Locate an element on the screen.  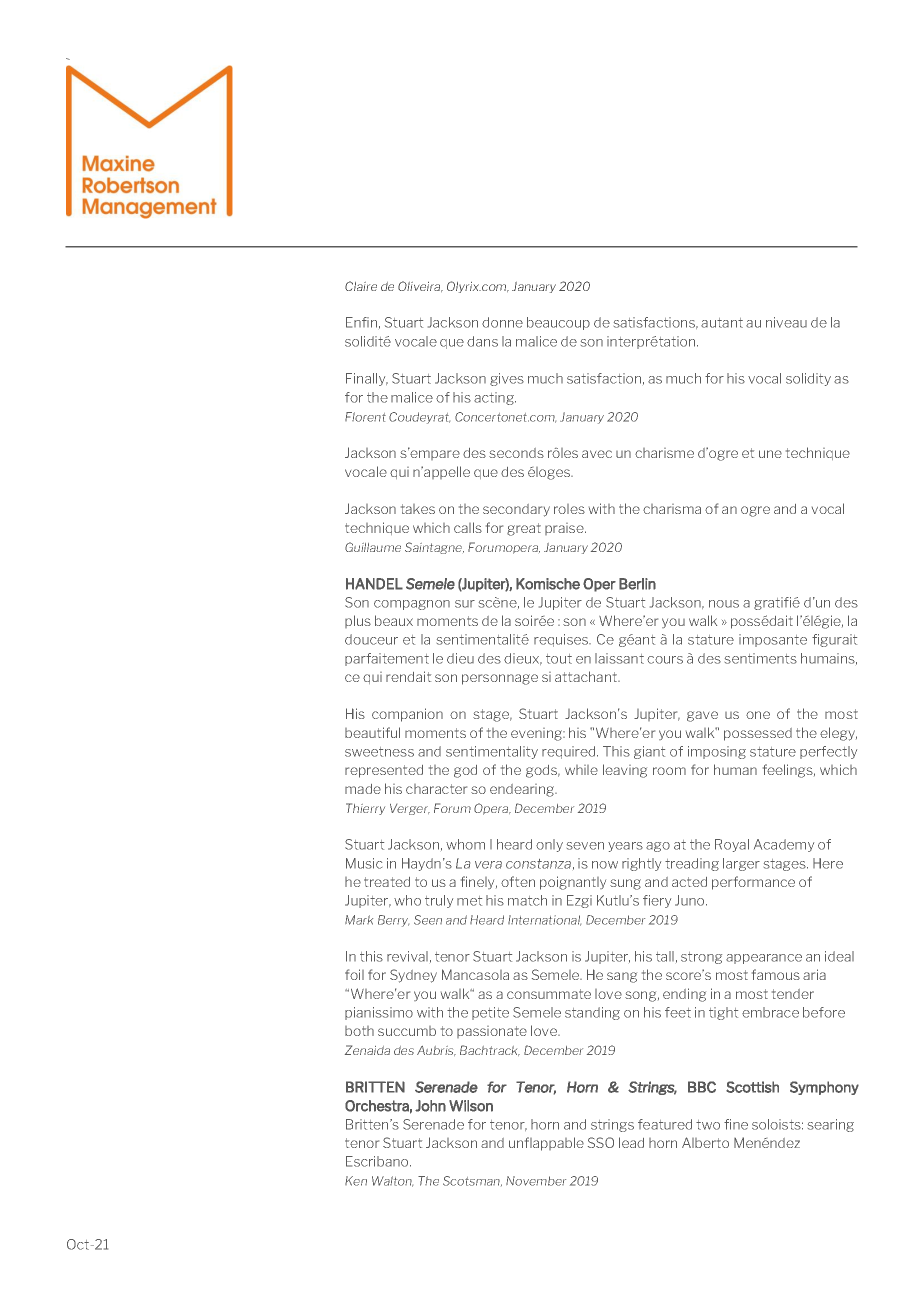
SSO is located at coordinates (601, 1142).
